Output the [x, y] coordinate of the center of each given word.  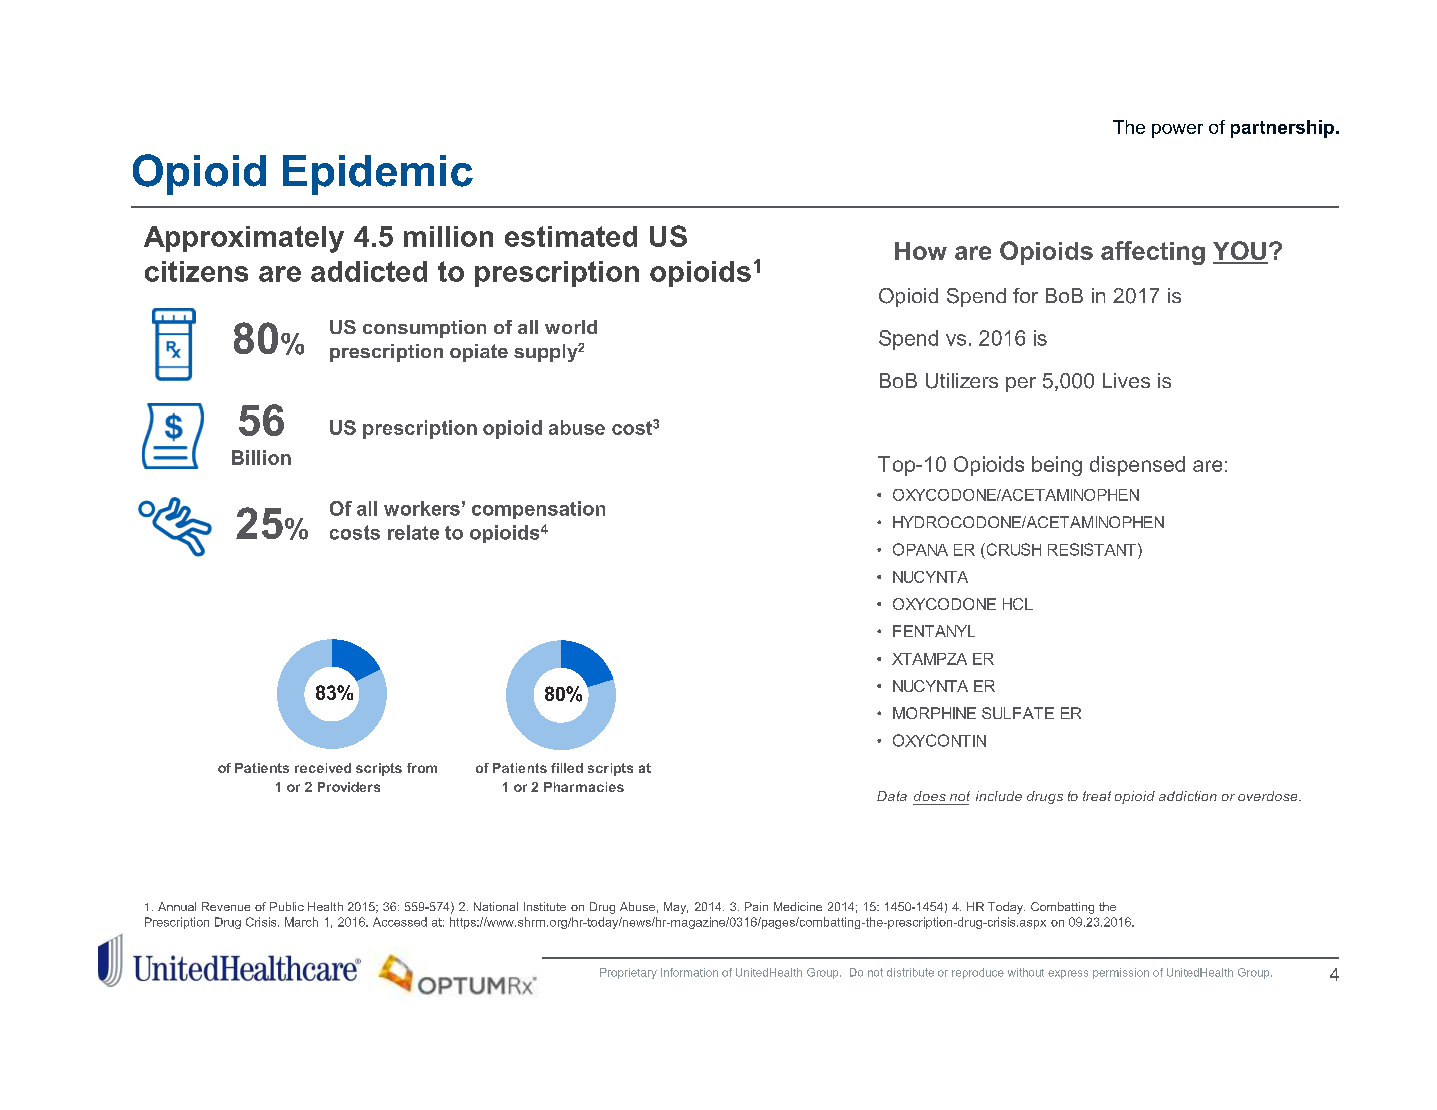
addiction [1188, 796]
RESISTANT [1092, 549]
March [301, 922]
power [1177, 131]
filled [567, 768]
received [323, 768]
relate [413, 532]
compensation [538, 510]
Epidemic [378, 175]
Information [689, 972]
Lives [1126, 380]
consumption [424, 329]
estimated [571, 236]
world [571, 327]
